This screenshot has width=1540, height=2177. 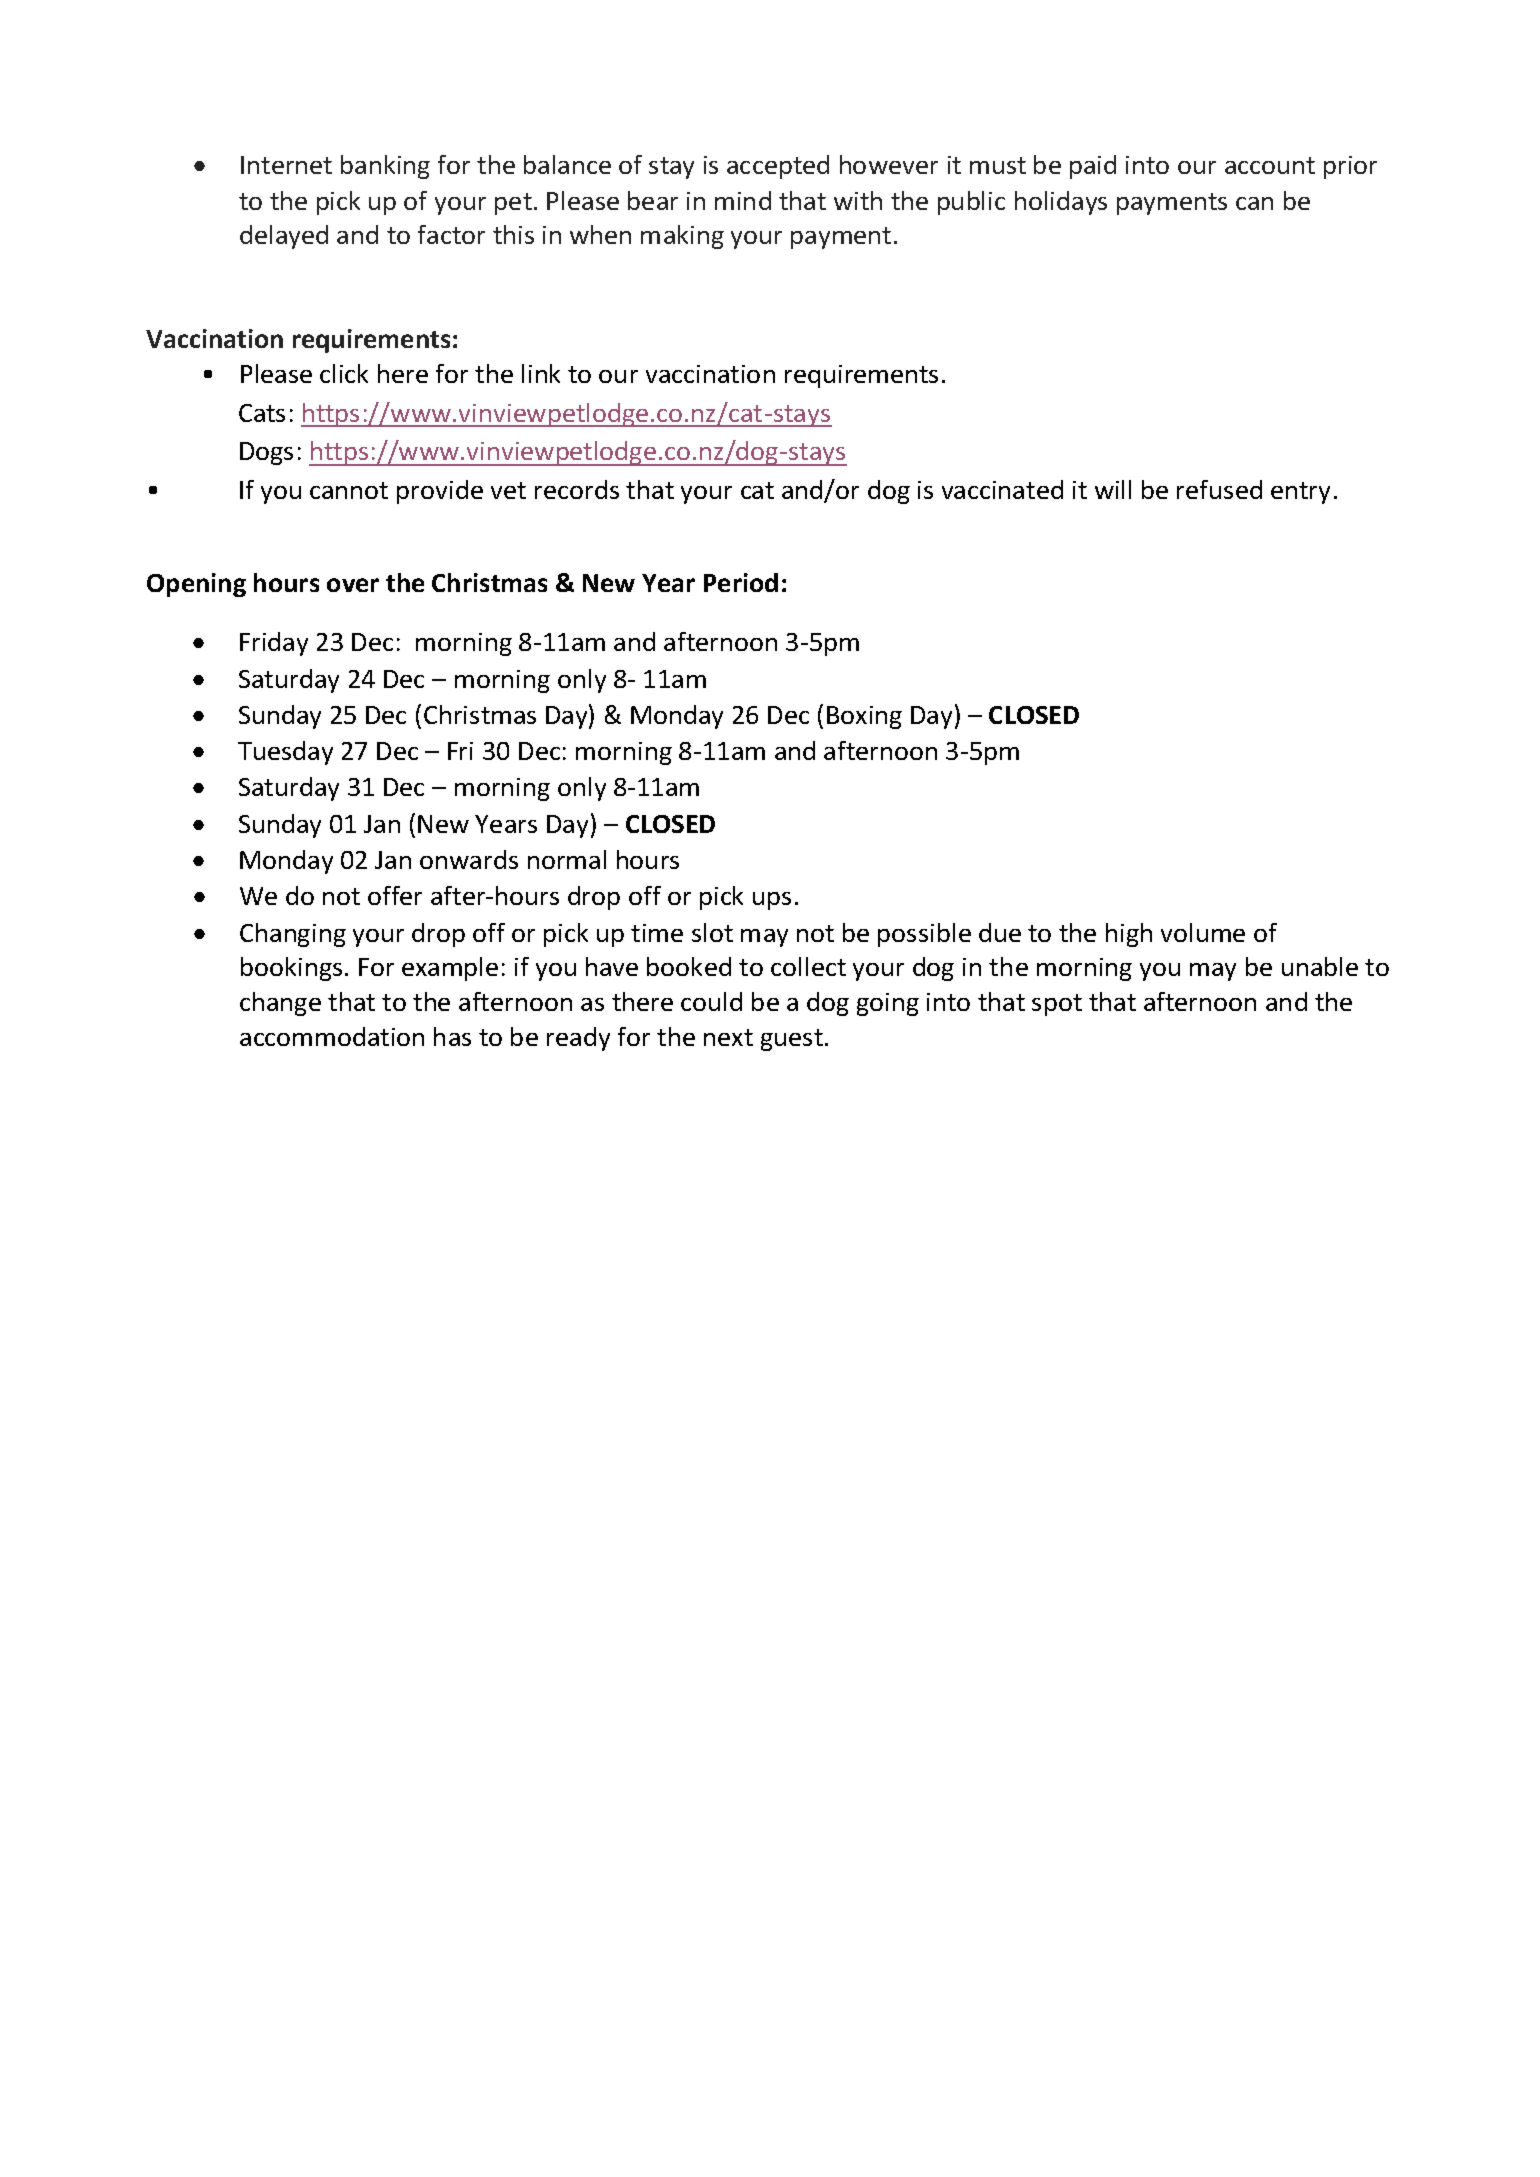 What do you see at coordinates (385, 167) in the screenshot?
I see `banking` at bounding box center [385, 167].
